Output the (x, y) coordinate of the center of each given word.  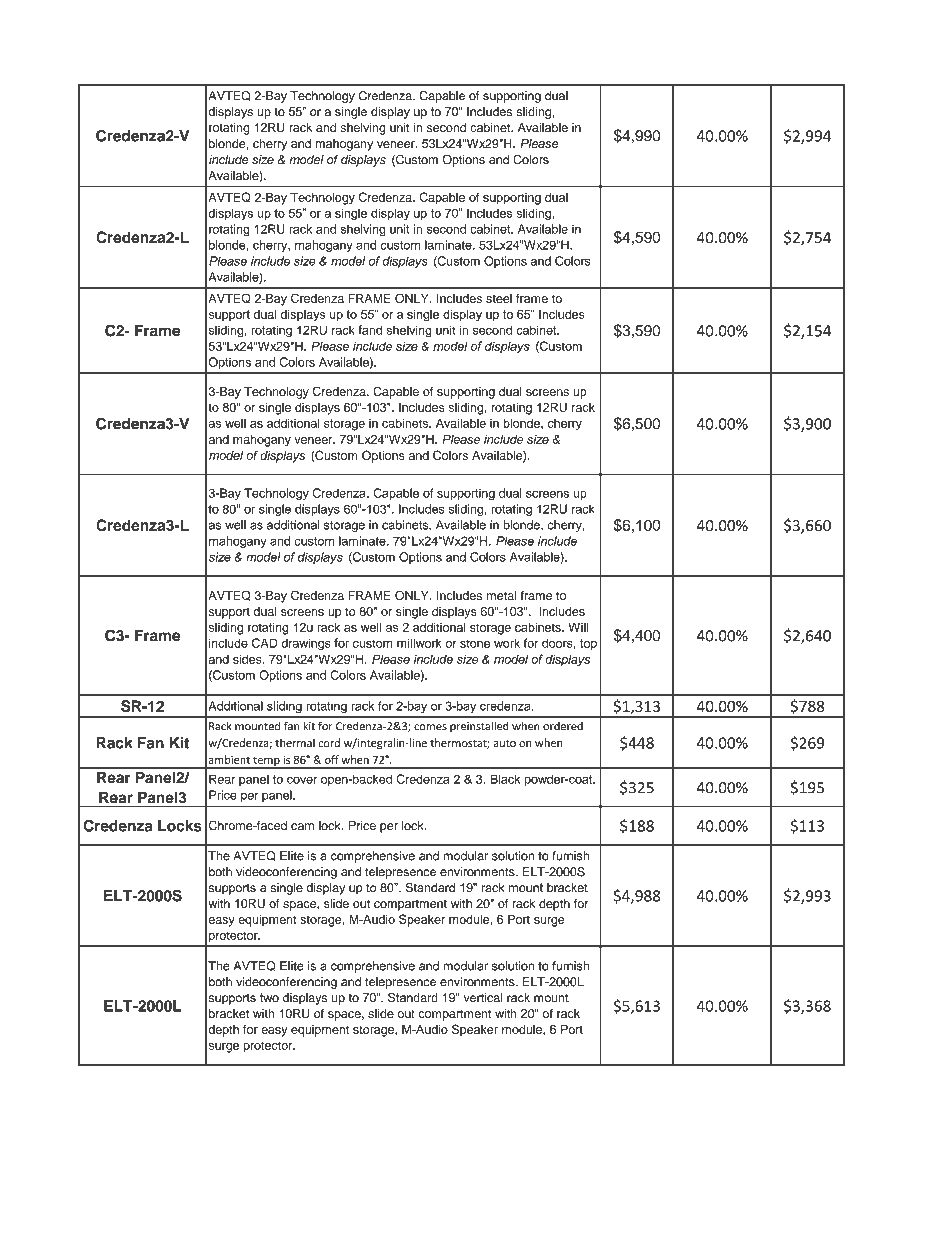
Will (579, 627)
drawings (306, 644)
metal (501, 595)
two (269, 998)
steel (499, 298)
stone (475, 643)
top (588, 644)
